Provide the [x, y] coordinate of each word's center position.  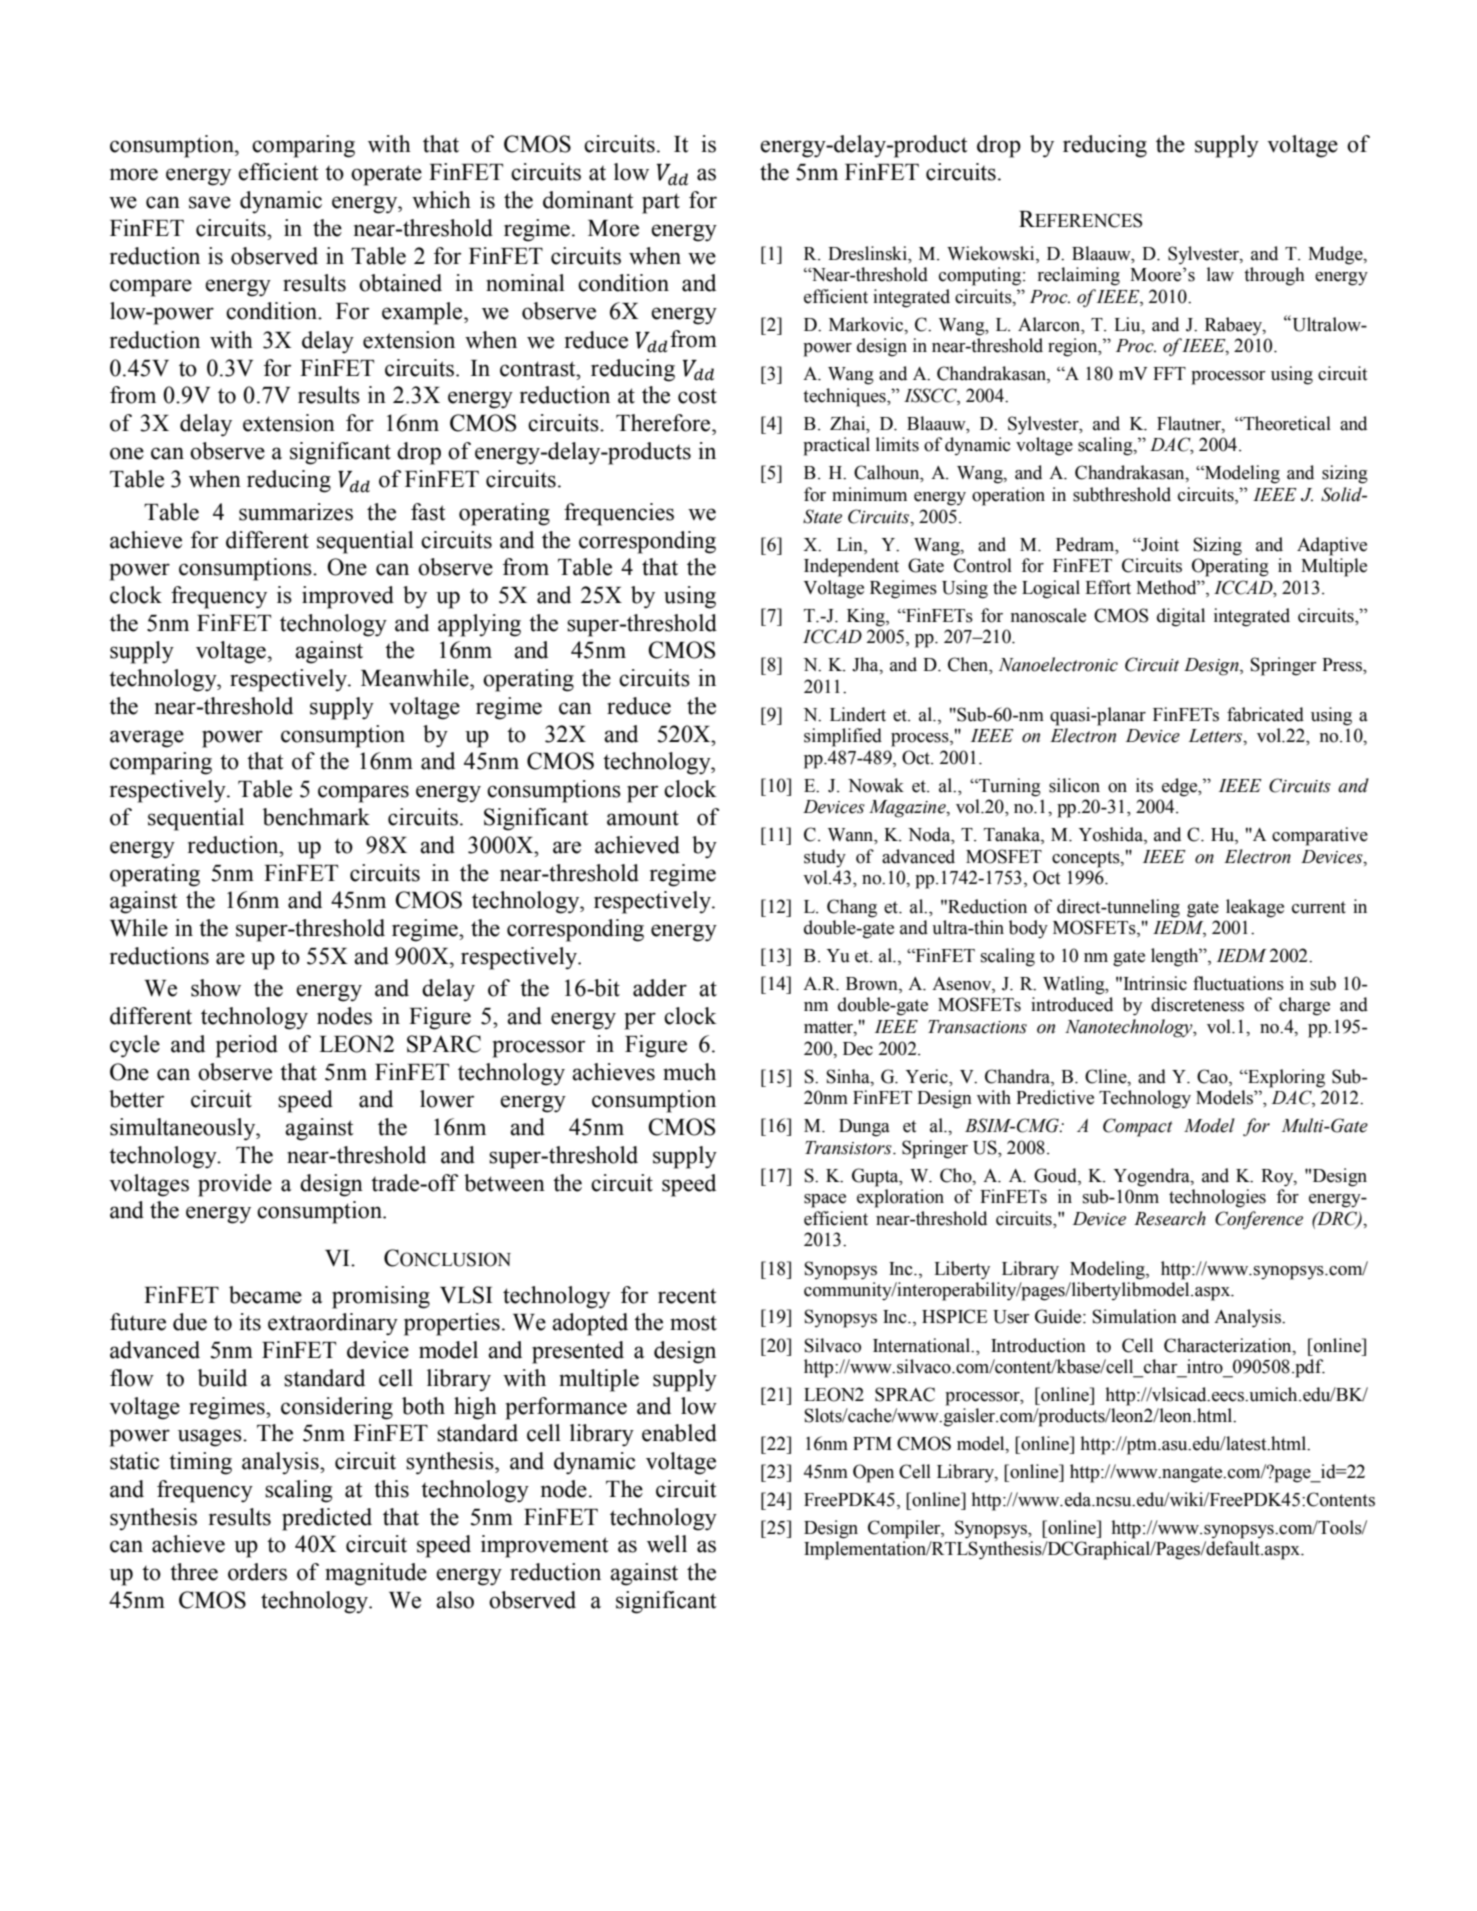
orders [257, 1572]
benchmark [316, 817]
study [825, 858]
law [1220, 274]
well [667, 1544]
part [661, 203]
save [210, 202]
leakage [1255, 908]
